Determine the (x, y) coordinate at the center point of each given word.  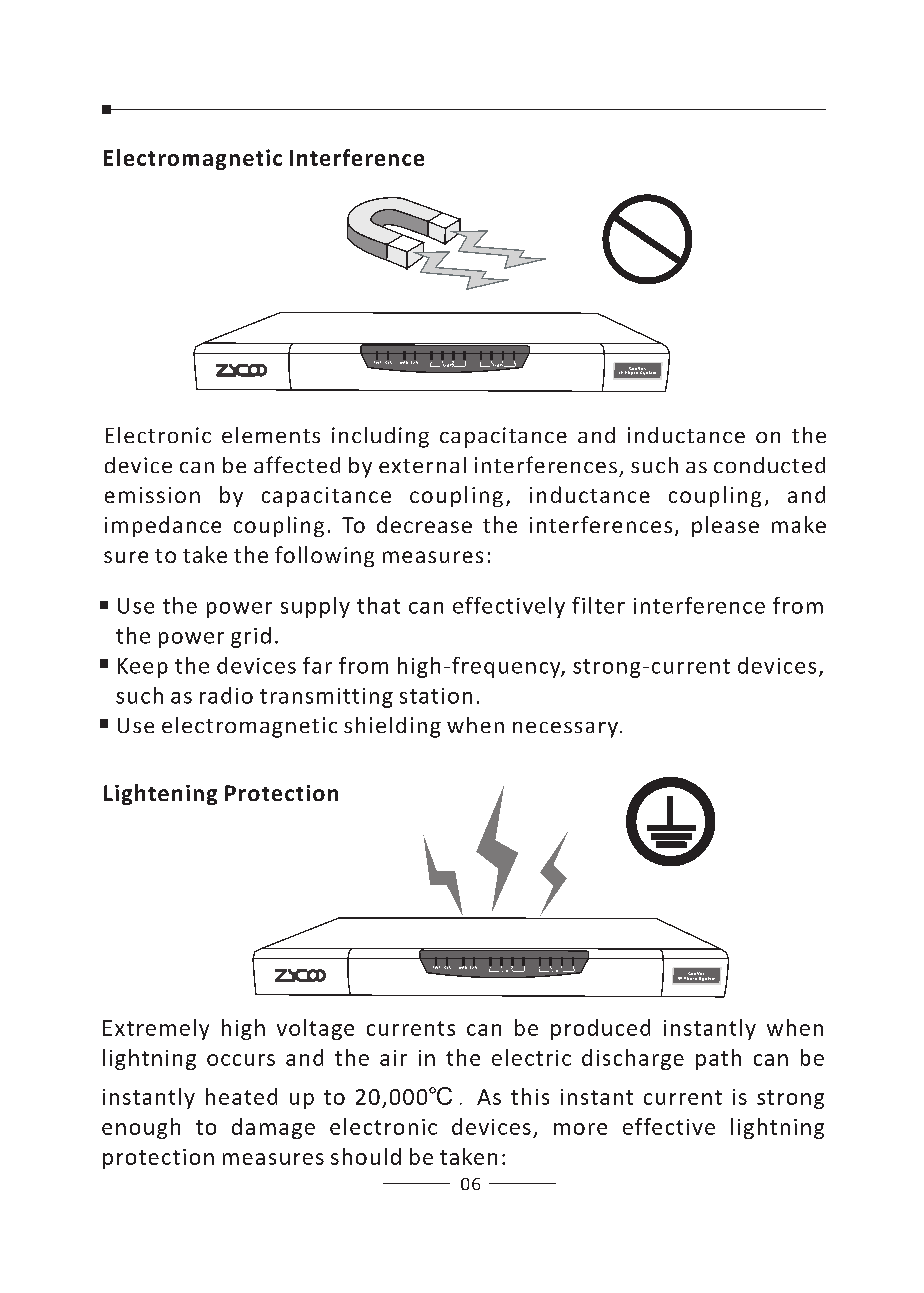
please (725, 526)
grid (251, 637)
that (378, 605)
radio (226, 695)
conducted (769, 465)
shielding (392, 727)
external (422, 465)
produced (600, 1029)
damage (273, 1128)
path (718, 1059)
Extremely (156, 1029)
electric (531, 1057)
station (436, 696)
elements (271, 435)
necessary (565, 730)
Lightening (160, 794)
